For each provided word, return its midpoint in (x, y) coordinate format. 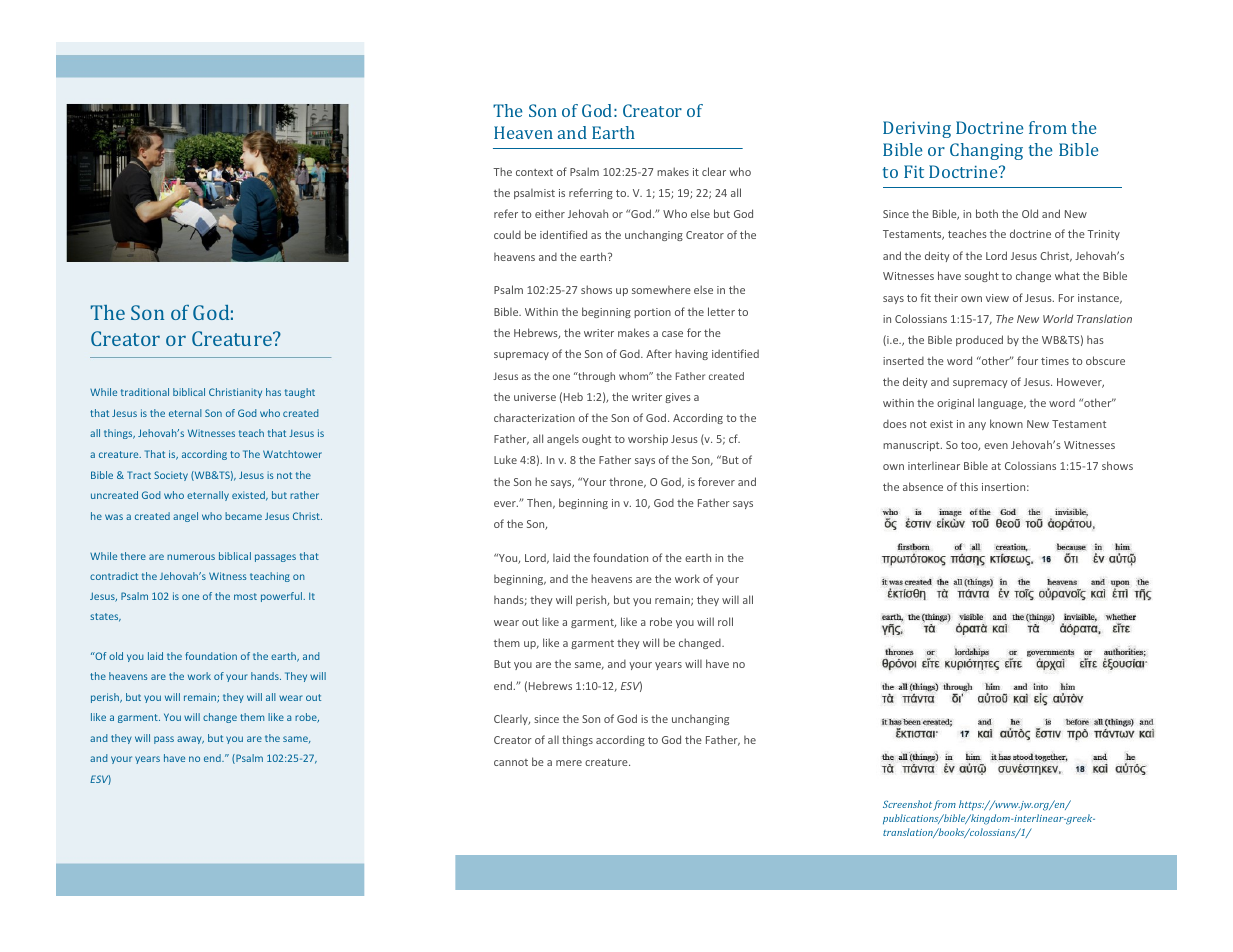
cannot (511, 762)
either (550, 213)
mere (569, 763)
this (969, 486)
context (534, 172)
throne (627, 482)
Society (171, 476)
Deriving (917, 129)
